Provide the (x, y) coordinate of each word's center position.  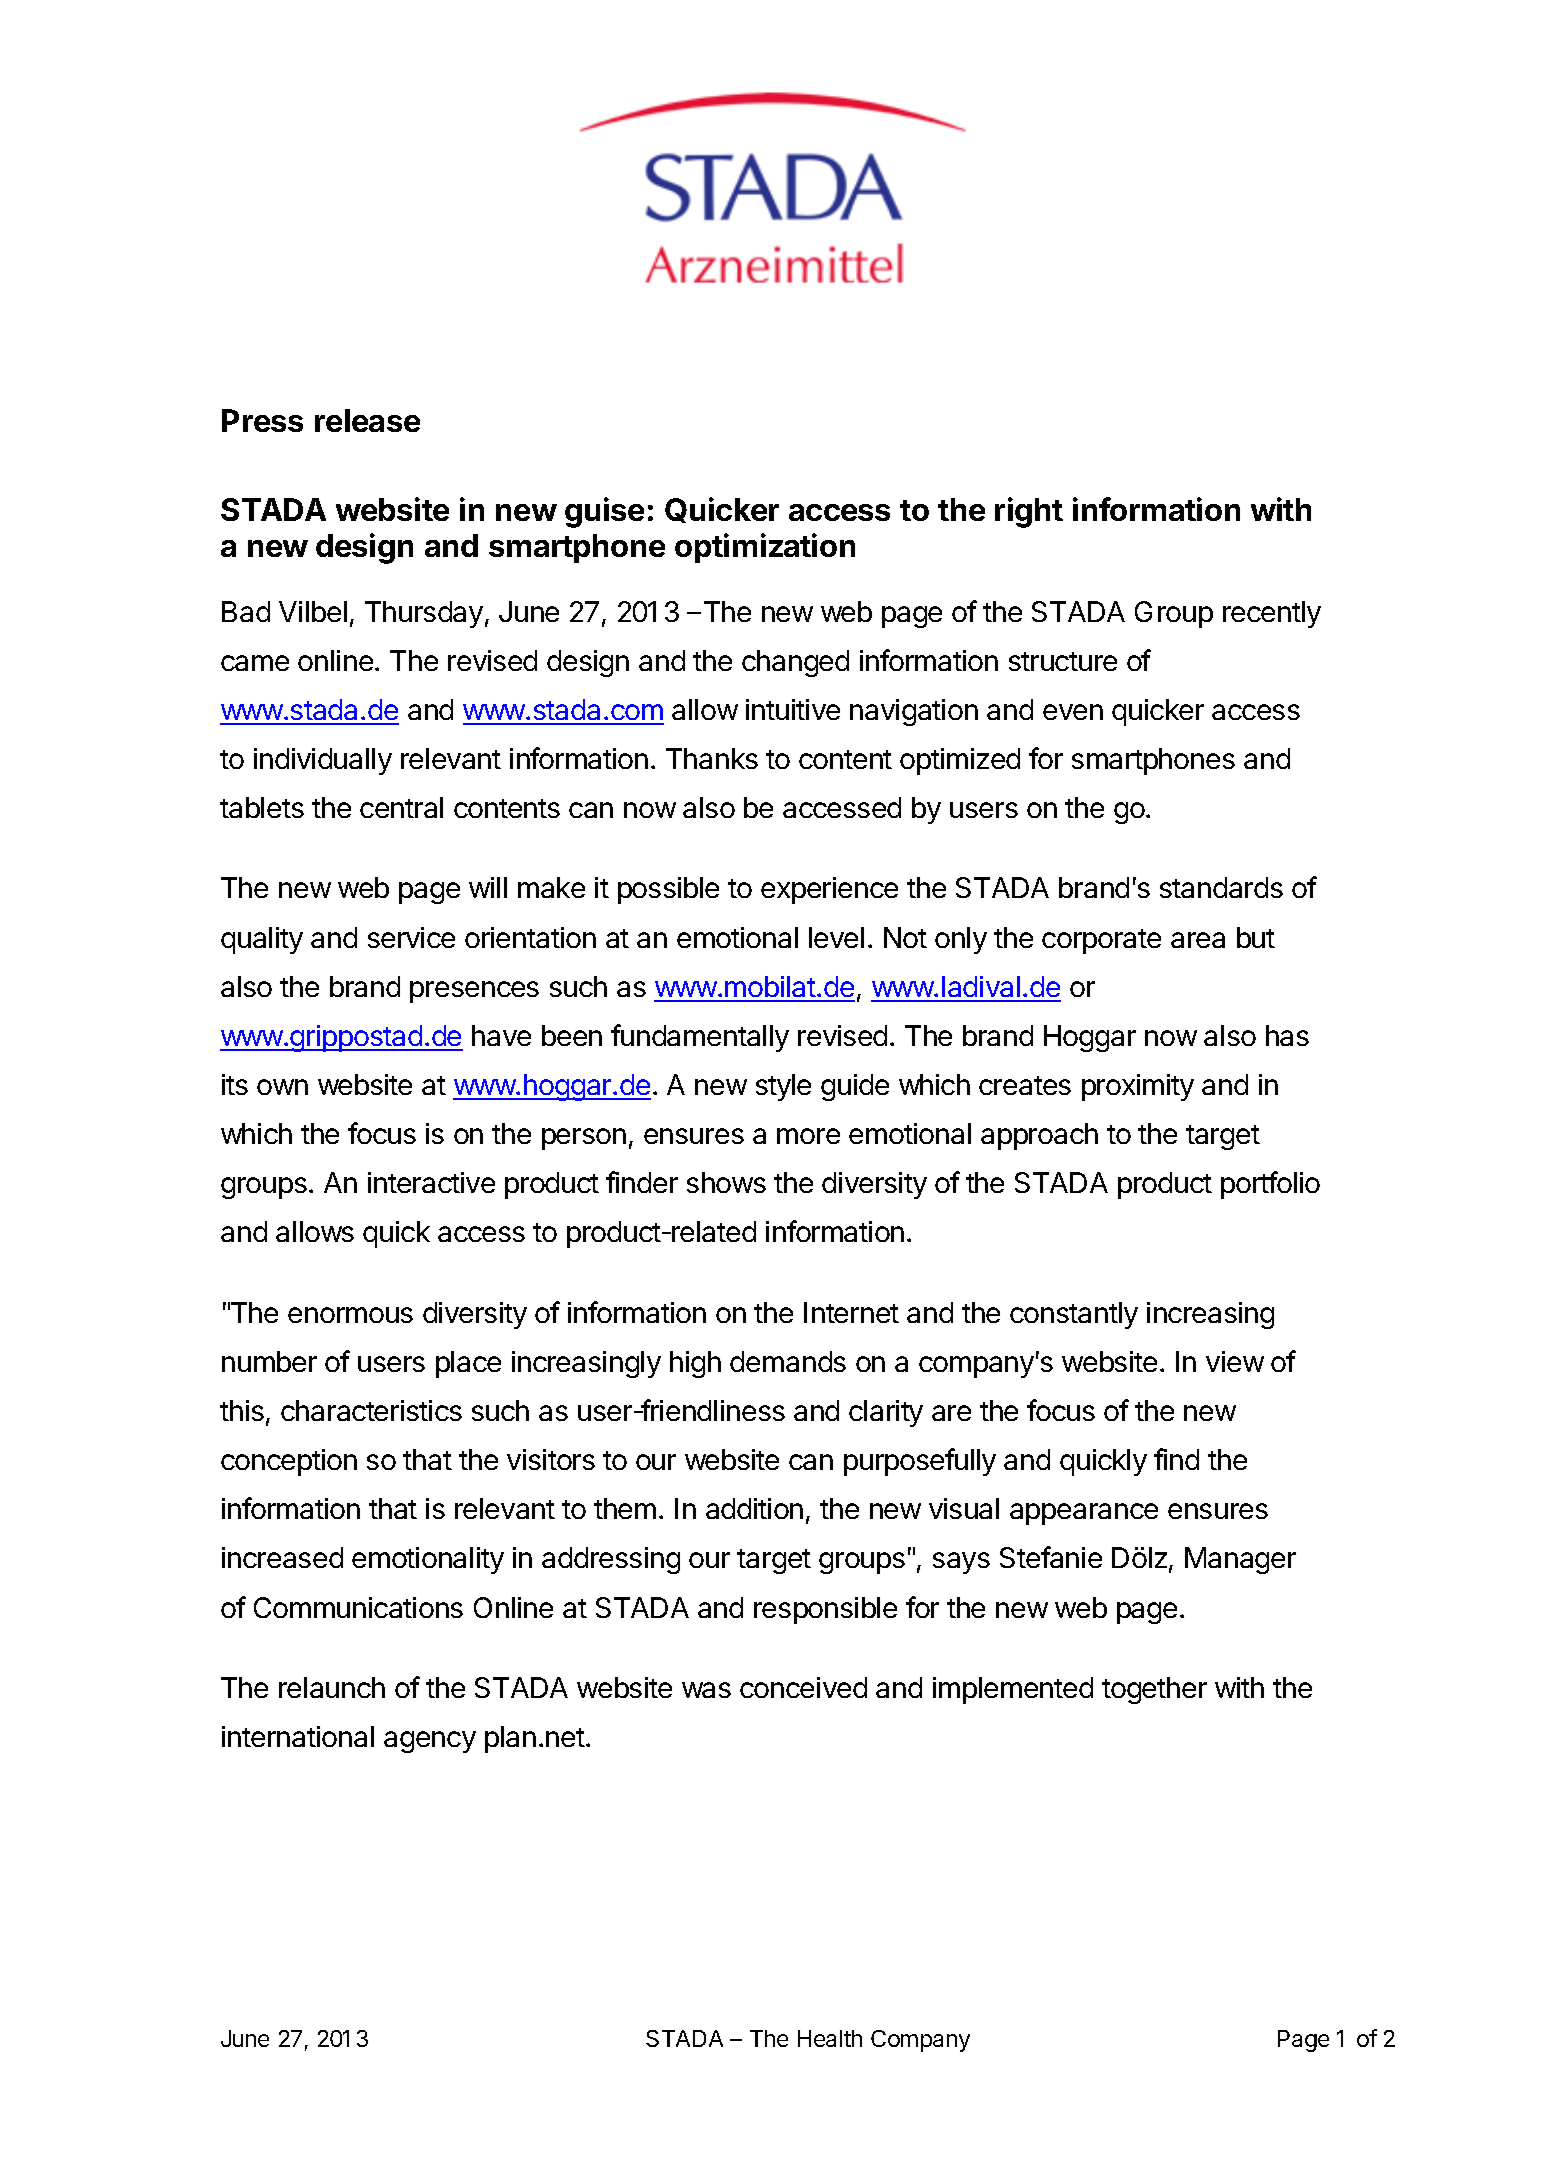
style (783, 1087)
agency (430, 1742)
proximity (1138, 1087)
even (1073, 712)
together (1154, 1690)
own (282, 1087)
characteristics (371, 1410)
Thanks (712, 758)
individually (323, 761)
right (1029, 512)
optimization (765, 548)
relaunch (332, 1687)
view (1235, 1361)
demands (788, 1361)
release (367, 420)
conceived (803, 1687)
